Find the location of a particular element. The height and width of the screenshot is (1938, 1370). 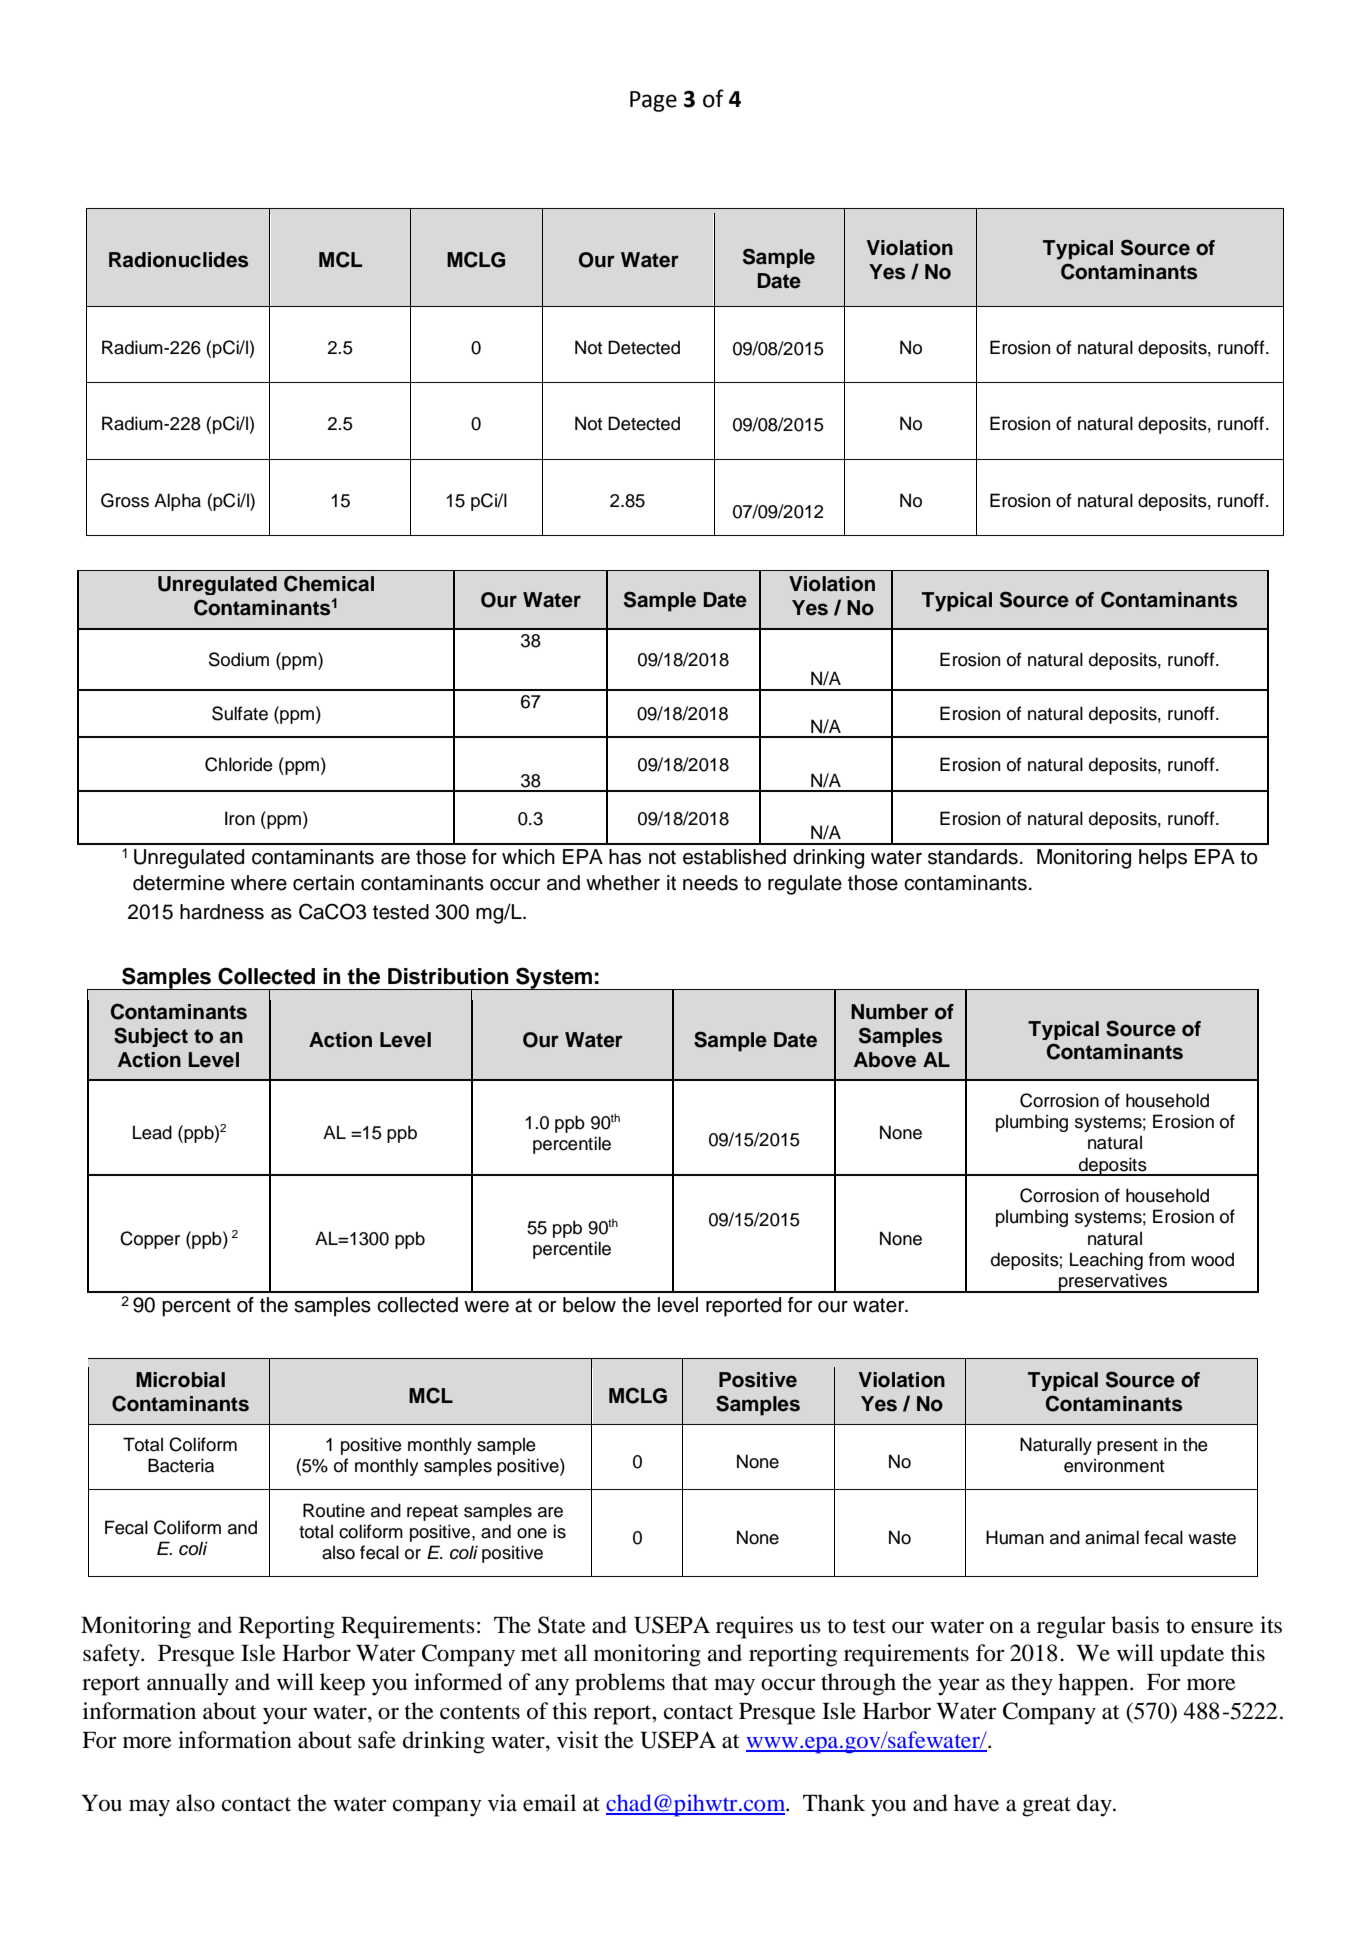

Bacteria is located at coordinates (181, 1465).
